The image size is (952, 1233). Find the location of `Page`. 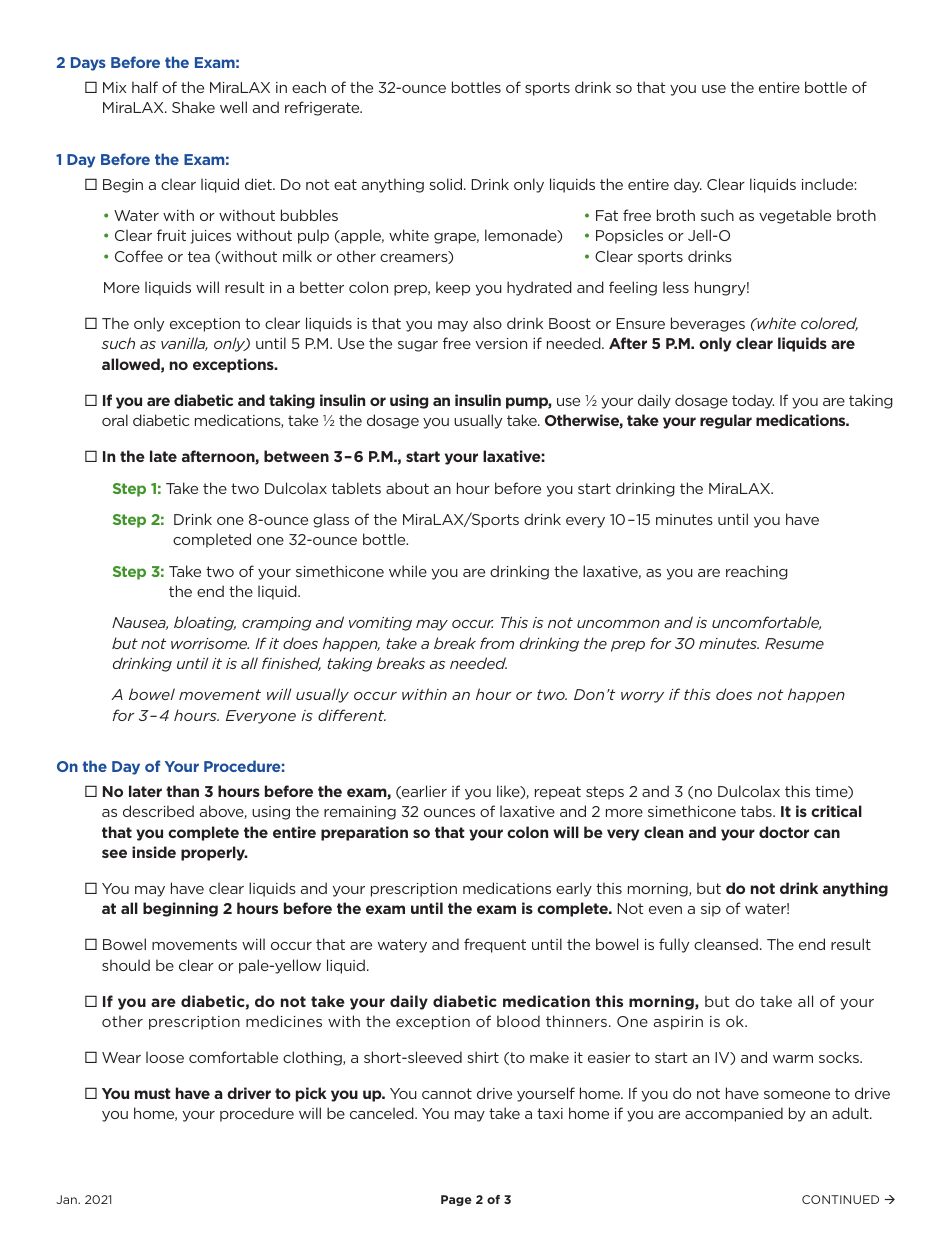

Page is located at coordinates (456, 1200).
